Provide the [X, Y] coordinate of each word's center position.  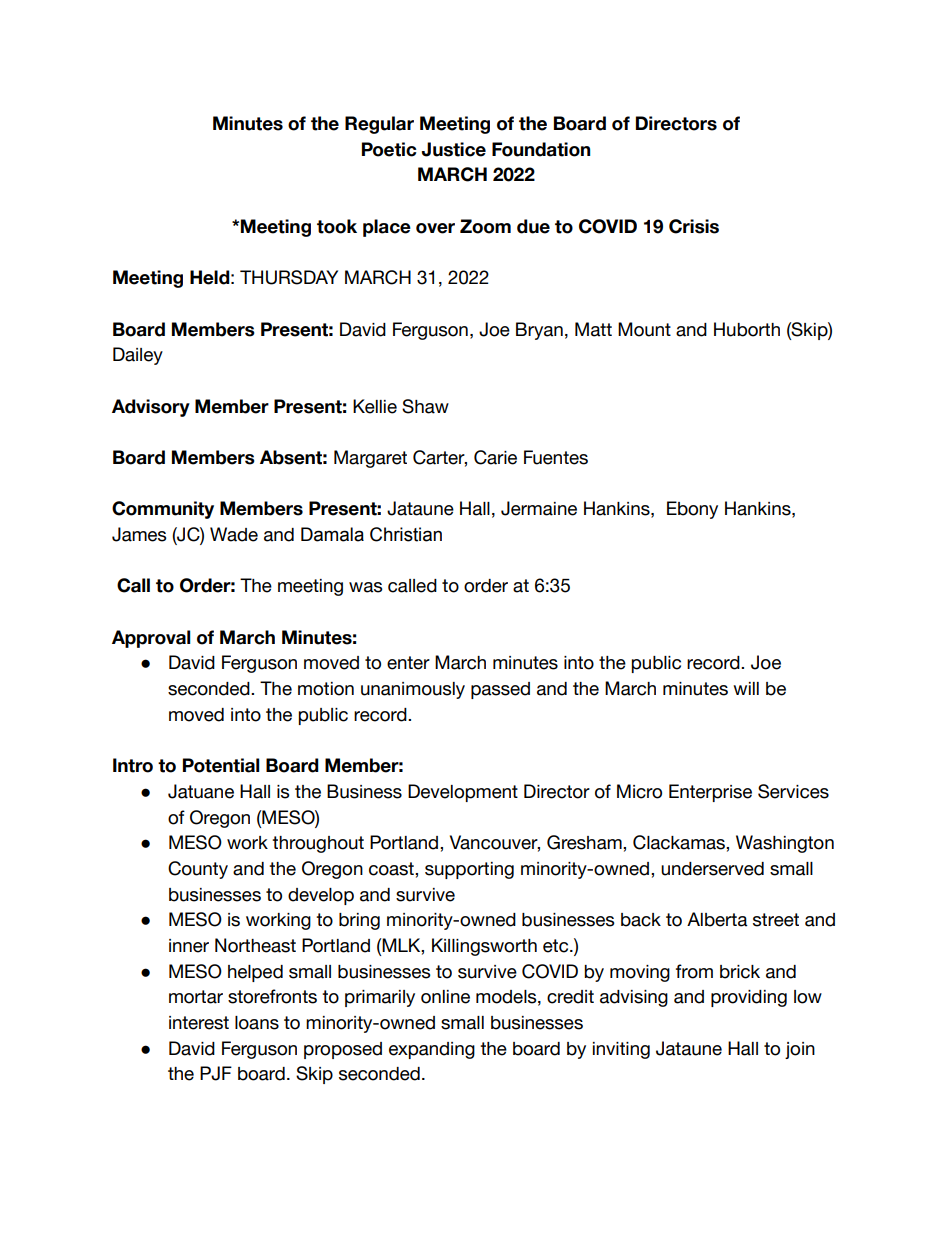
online [445, 997]
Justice [454, 149]
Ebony [692, 510]
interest [199, 1023]
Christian [406, 534]
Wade [234, 534]
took [337, 226]
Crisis [694, 226]
